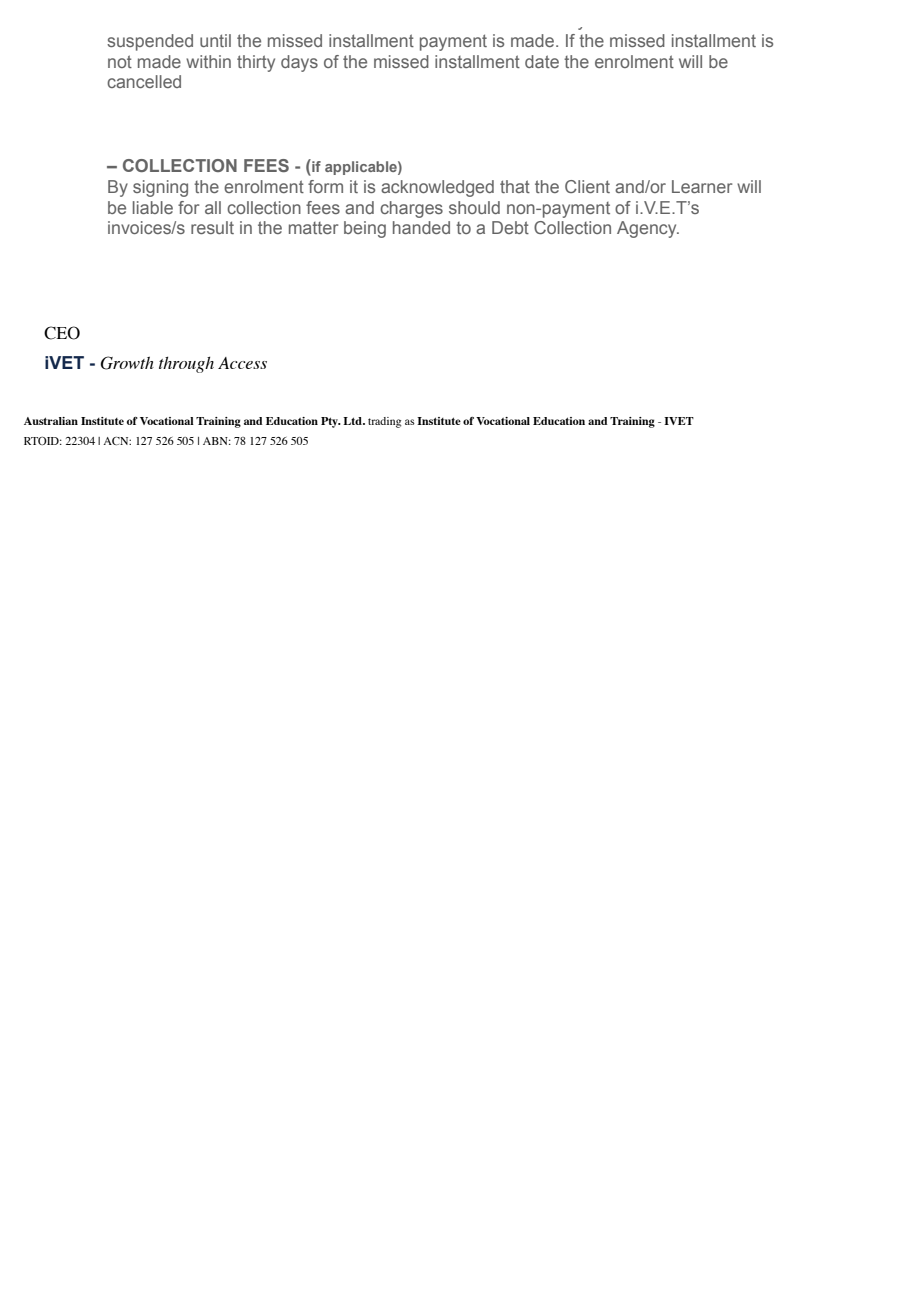 The width and height of the page is (924, 1308). What do you see at coordinates (51, 421) in the page?
I see `Australian` at bounding box center [51, 421].
